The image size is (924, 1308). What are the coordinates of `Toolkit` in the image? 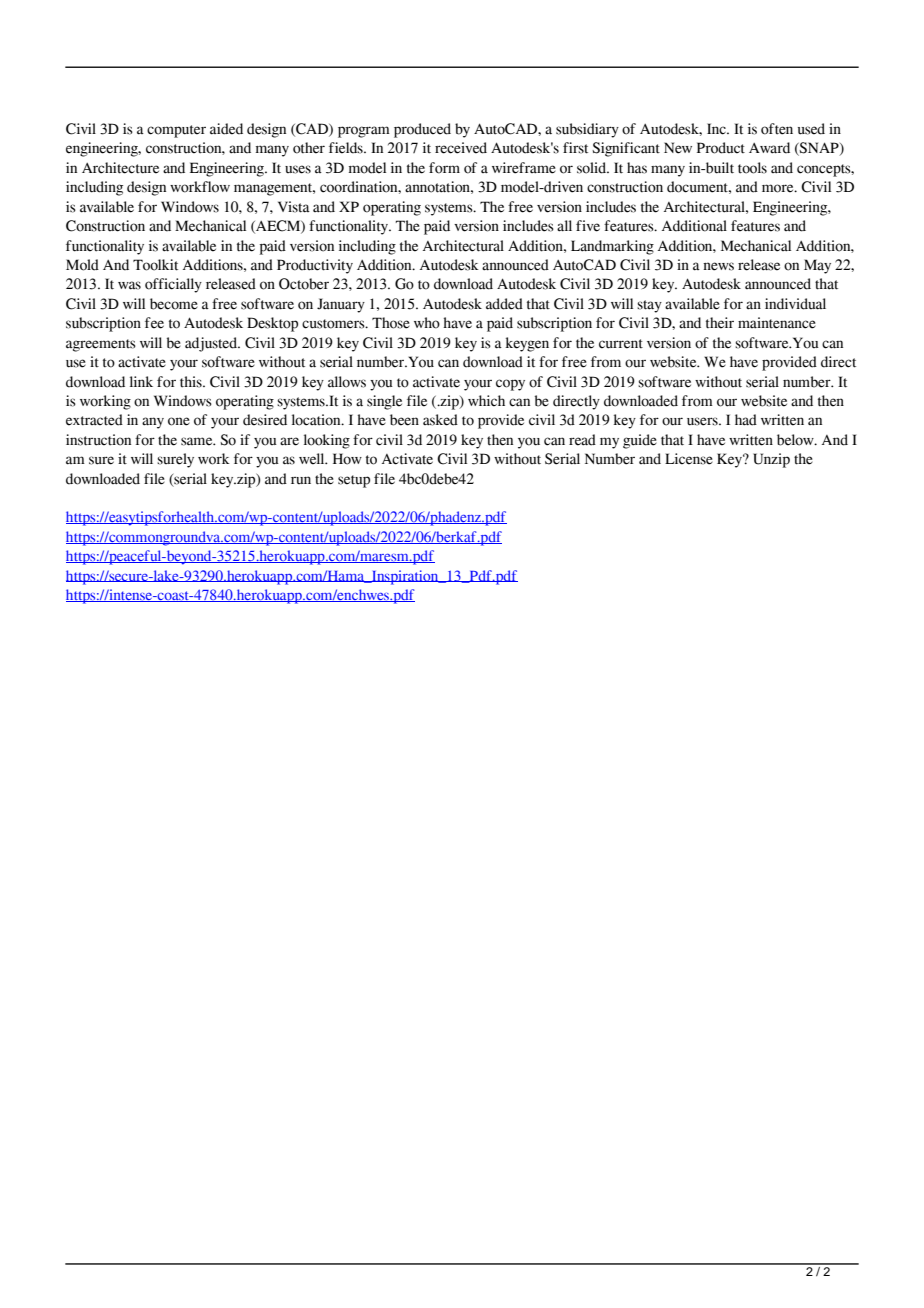 It's located at (155, 265).
